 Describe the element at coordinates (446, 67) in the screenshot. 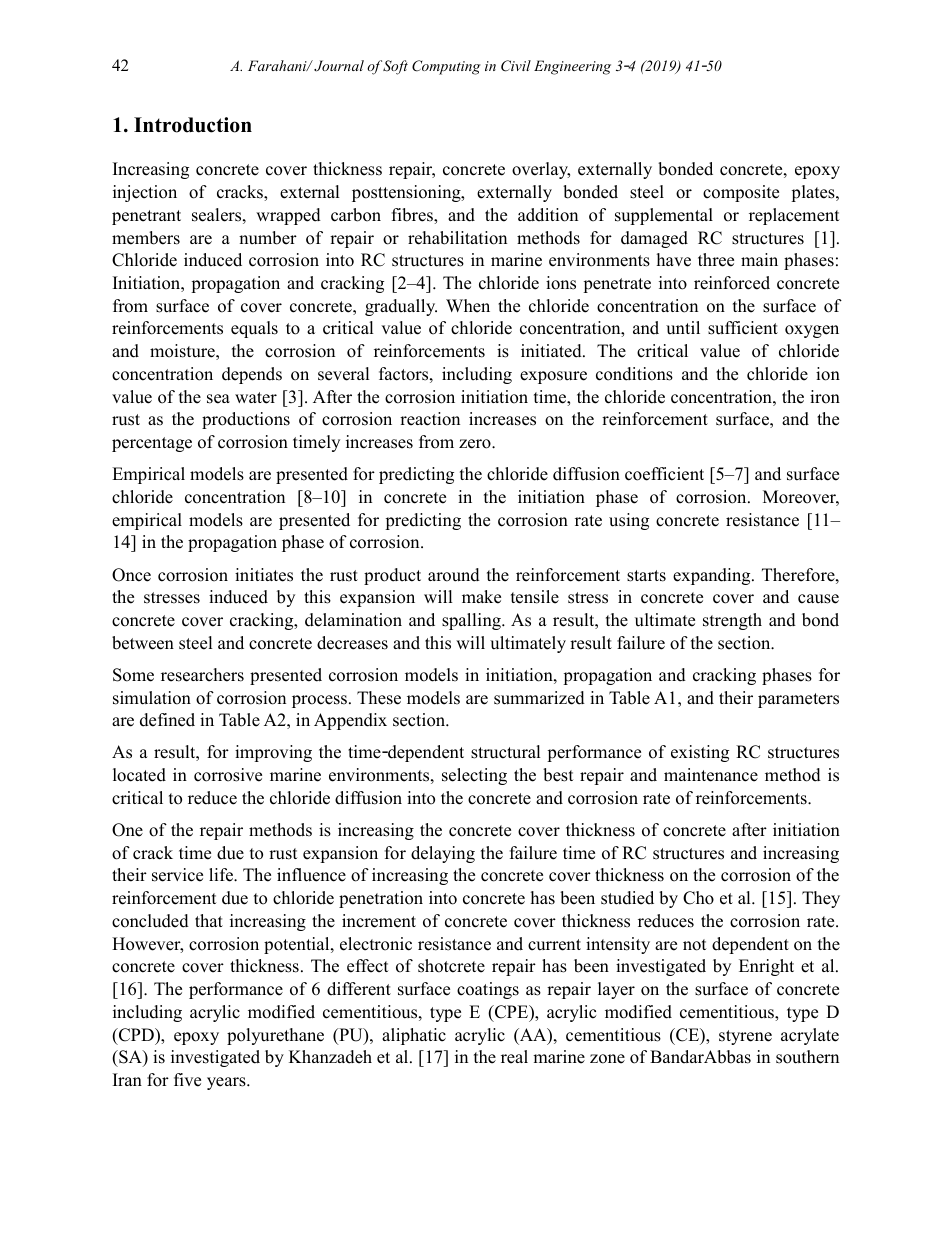

I see `Computing` at that location.
